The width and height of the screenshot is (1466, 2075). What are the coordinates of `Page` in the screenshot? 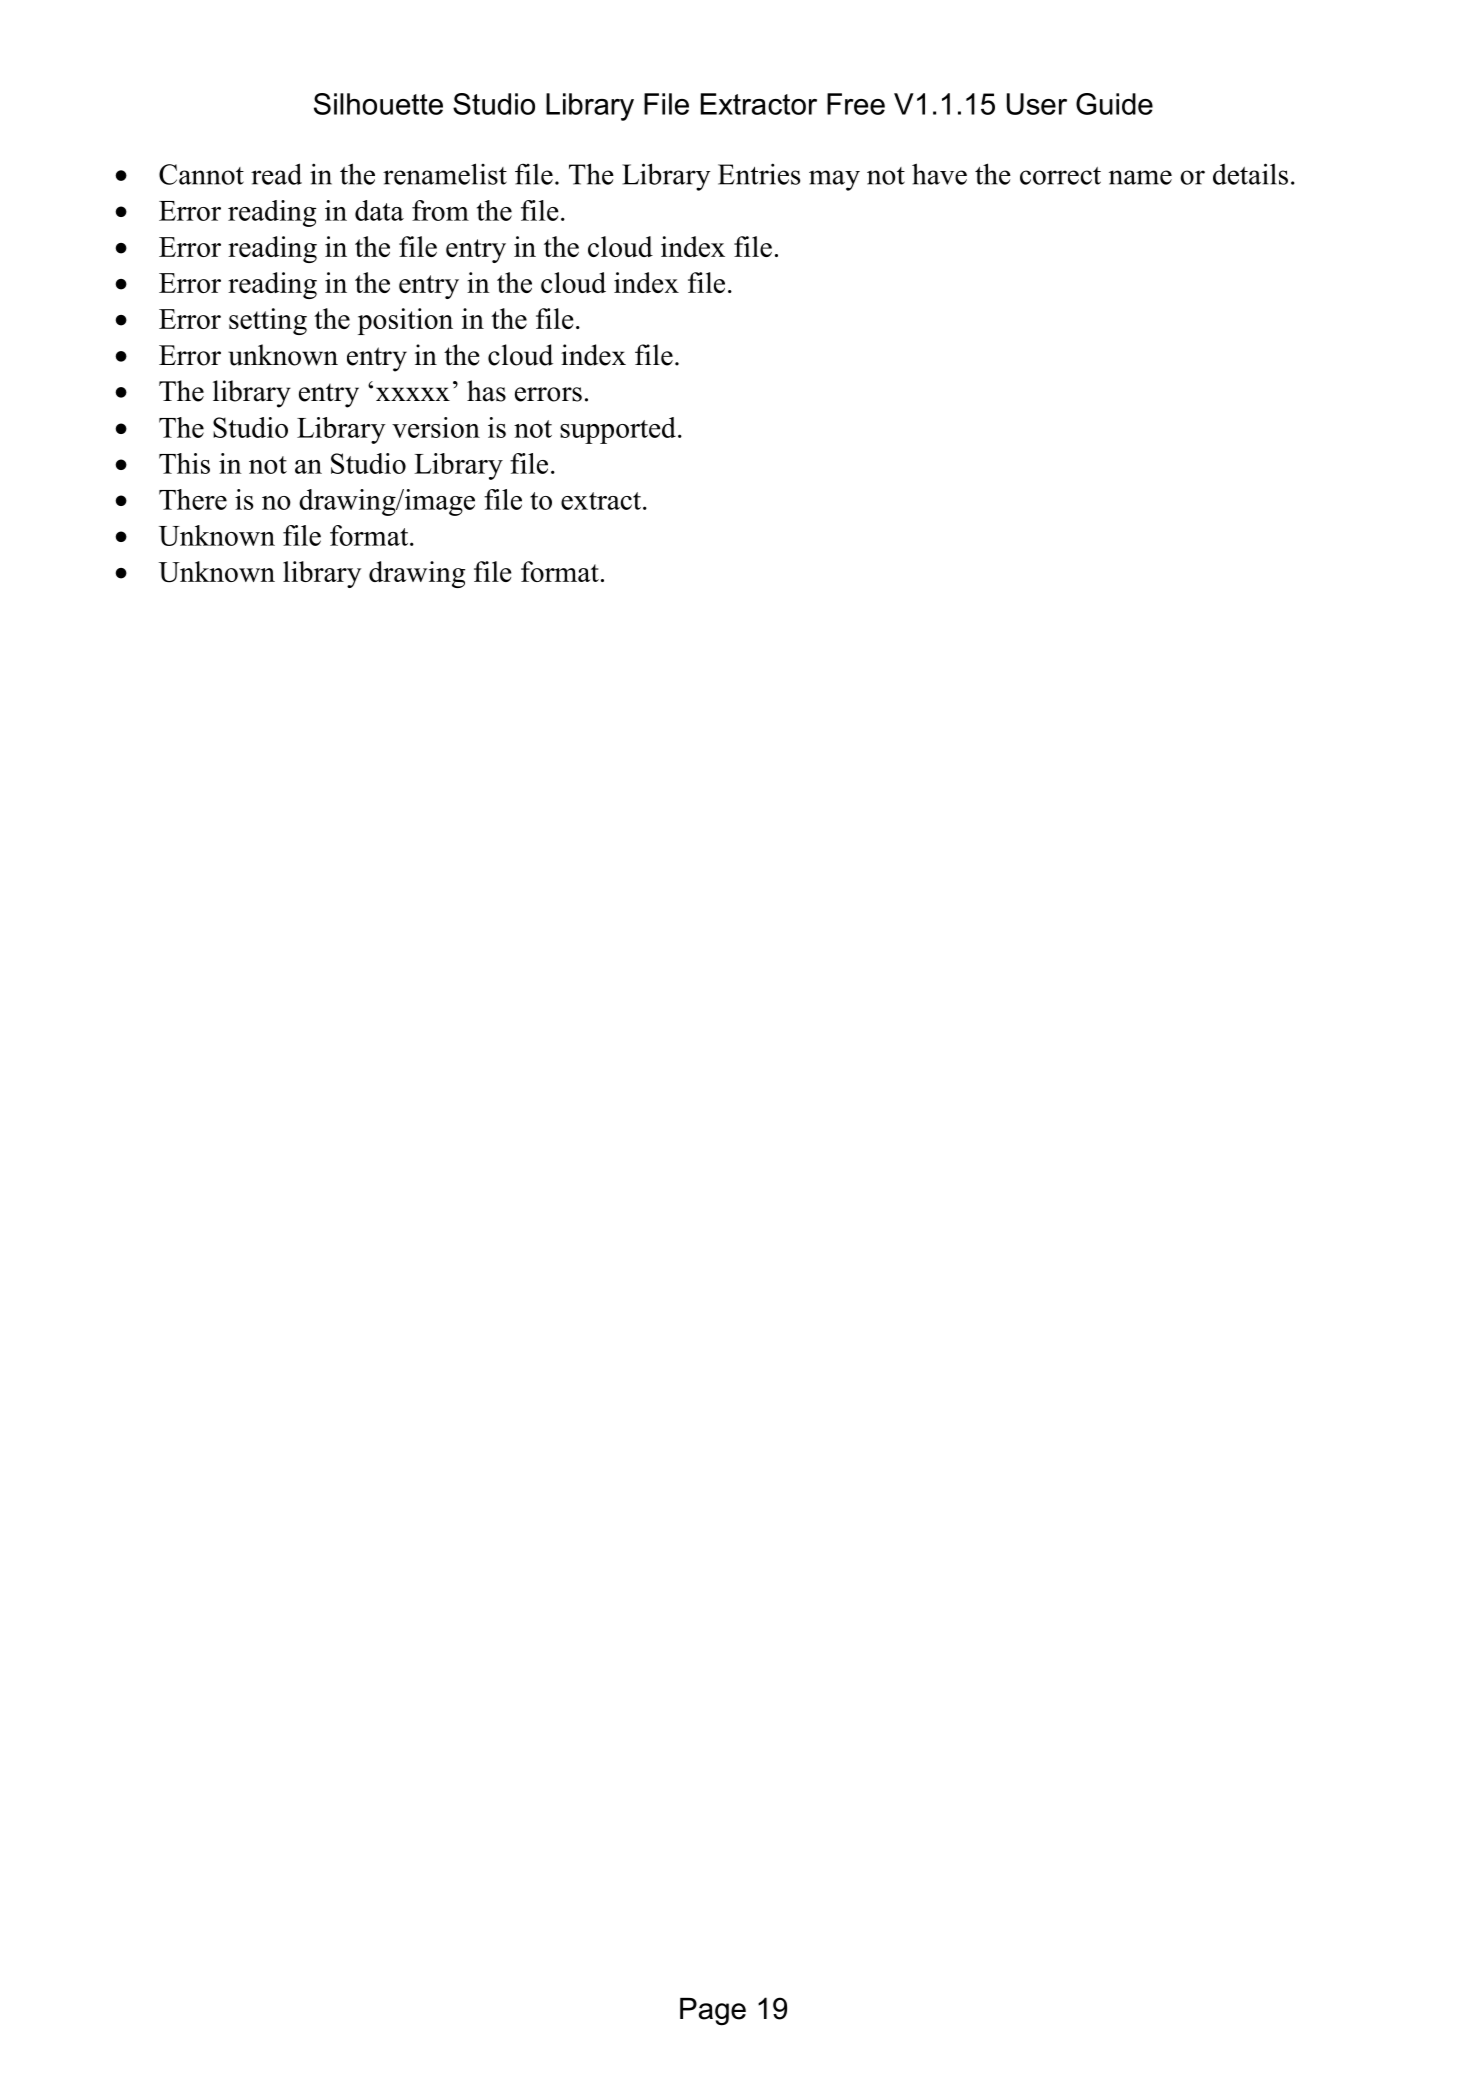 It's located at (713, 2012).
